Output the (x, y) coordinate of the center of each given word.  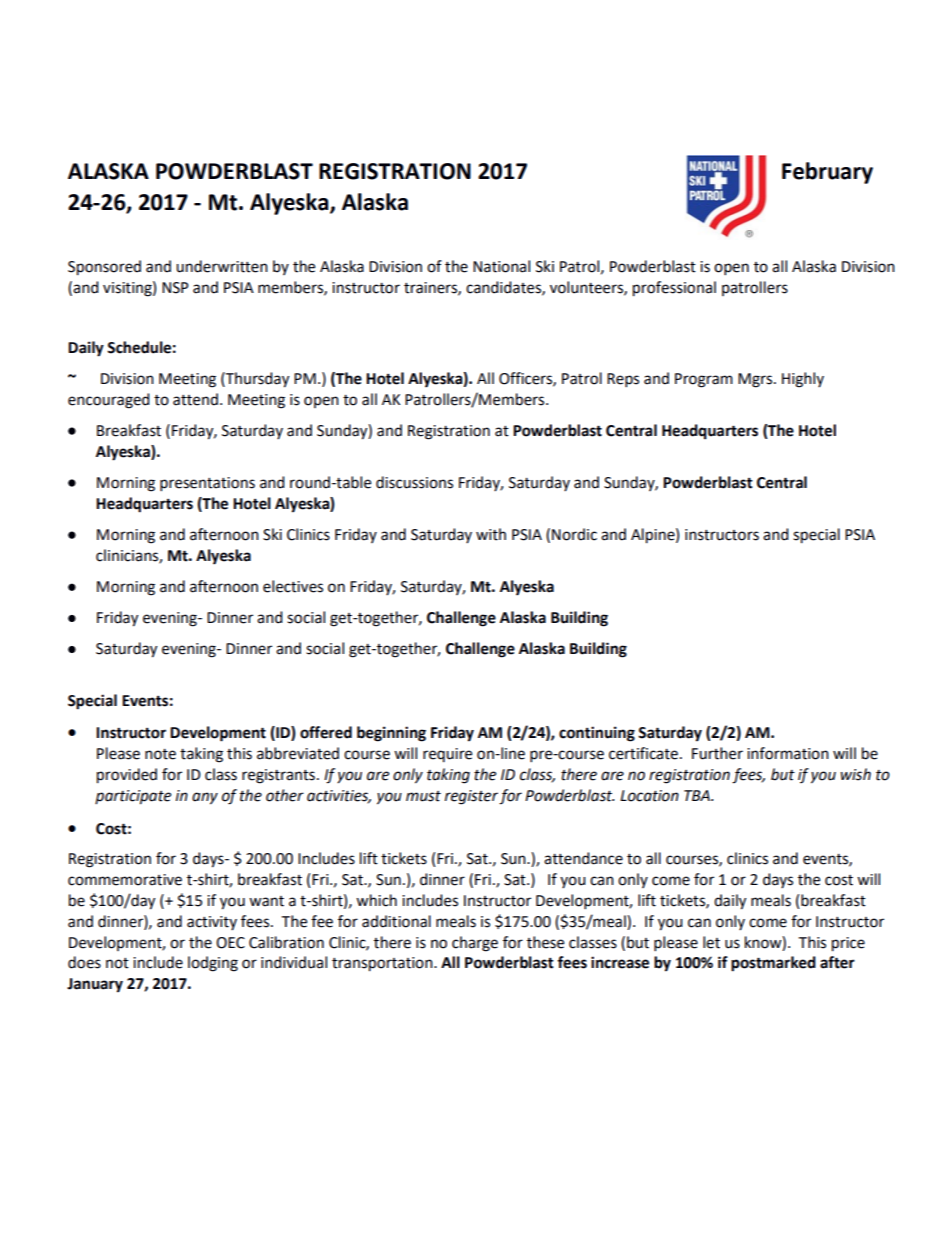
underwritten (222, 266)
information (788, 753)
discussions (414, 482)
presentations (207, 484)
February (827, 173)
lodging (213, 964)
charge (475, 944)
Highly (803, 380)
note (160, 754)
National (501, 266)
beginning (391, 734)
